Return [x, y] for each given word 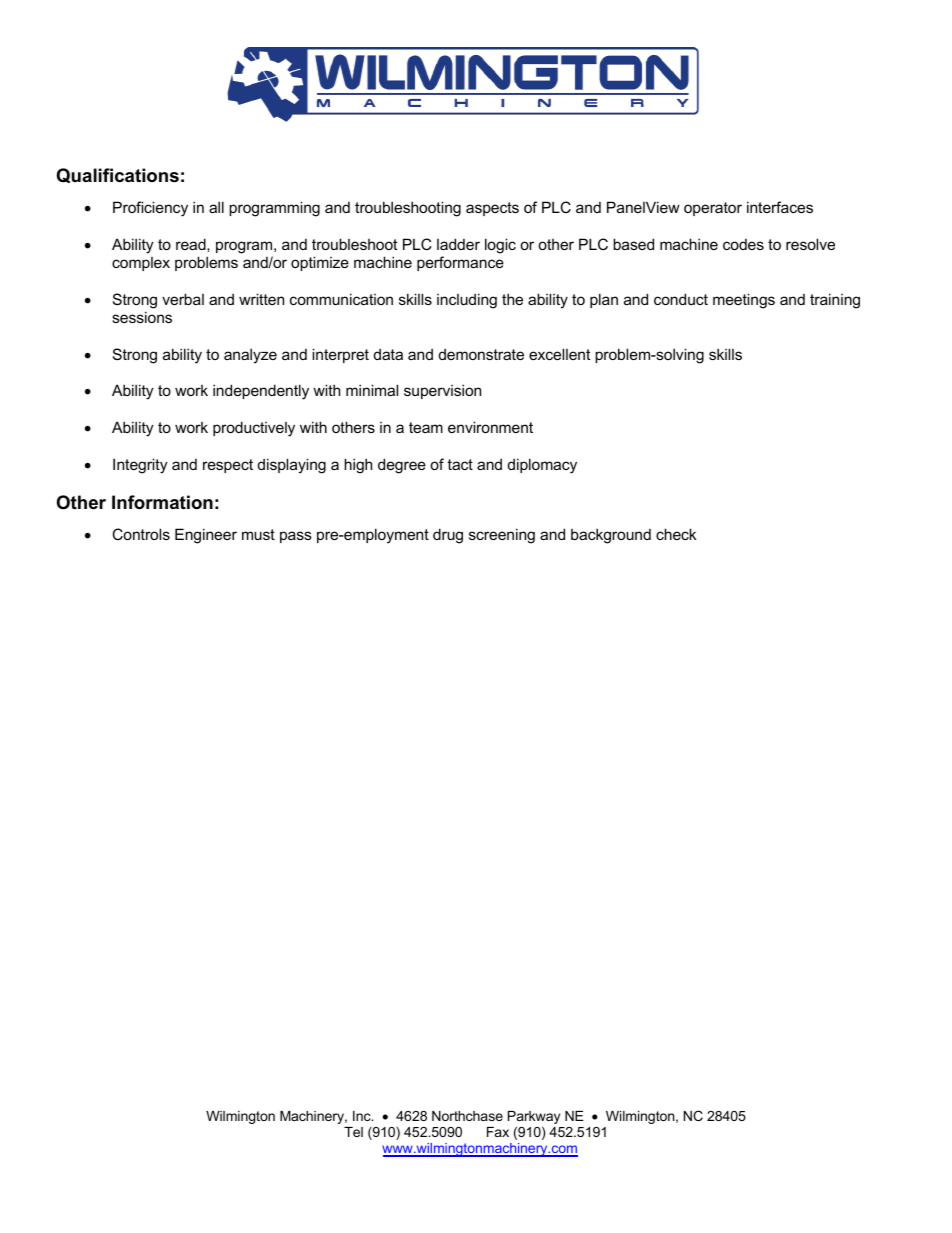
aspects [492, 209]
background [611, 536]
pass [296, 537]
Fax [498, 1132]
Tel [353, 1132]
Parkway [534, 1119]
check [676, 534]
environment [490, 427]
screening [502, 536]
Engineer [206, 536]
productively [254, 429]
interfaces [780, 207]
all [216, 207]
